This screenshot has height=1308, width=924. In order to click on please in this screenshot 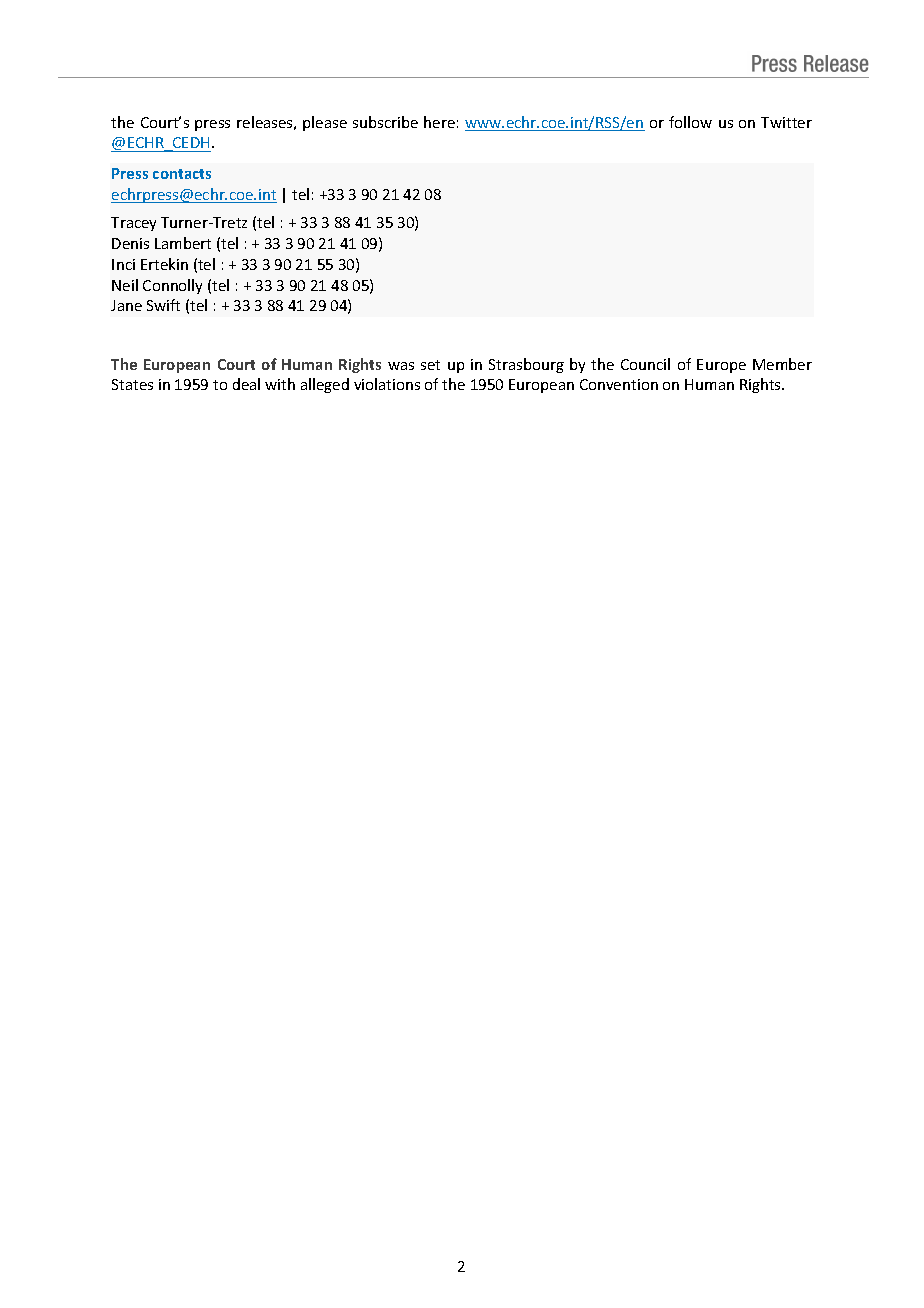, I will do `click(325, 123)`.
